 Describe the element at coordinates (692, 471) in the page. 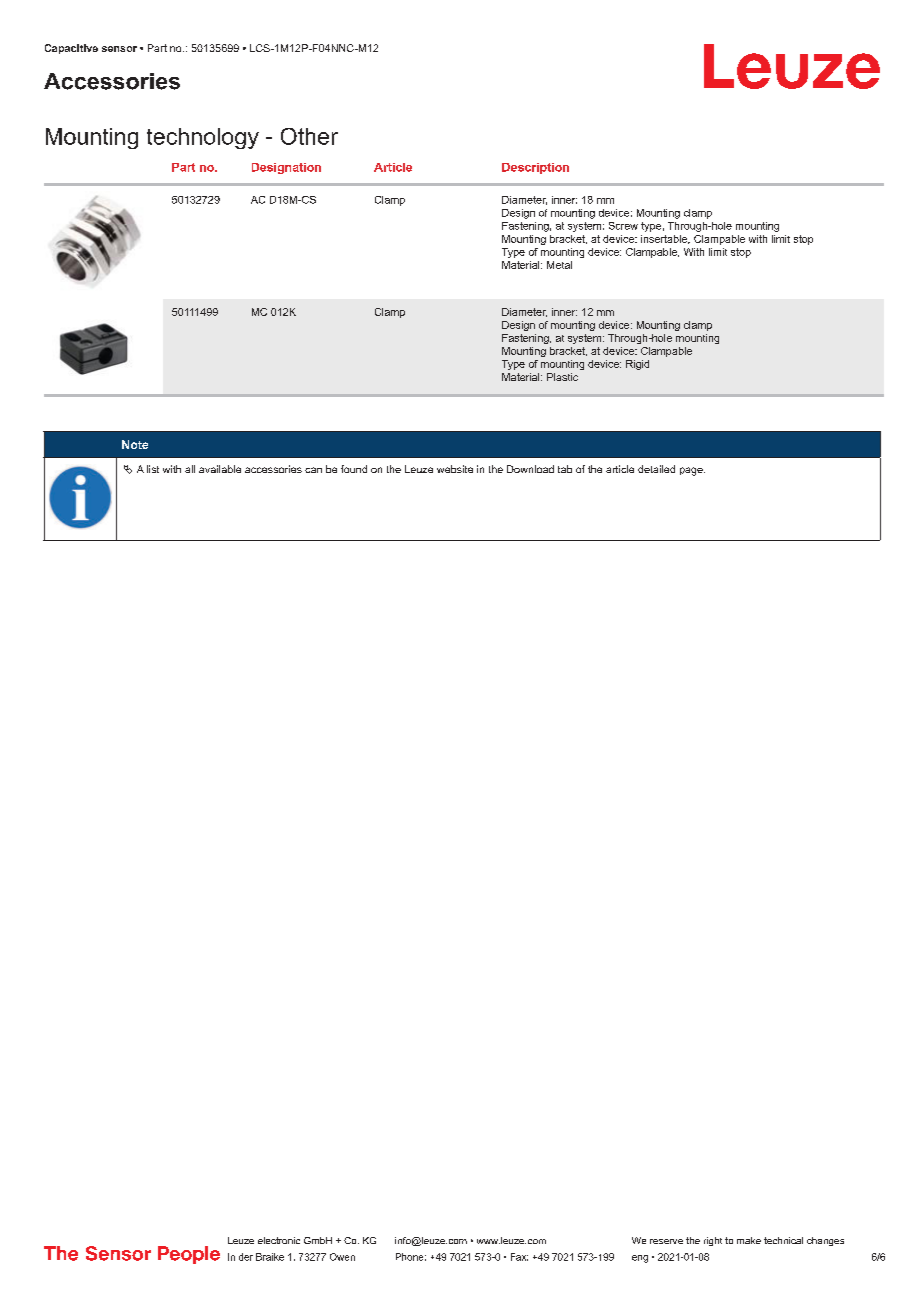

I see `page` at that location.
